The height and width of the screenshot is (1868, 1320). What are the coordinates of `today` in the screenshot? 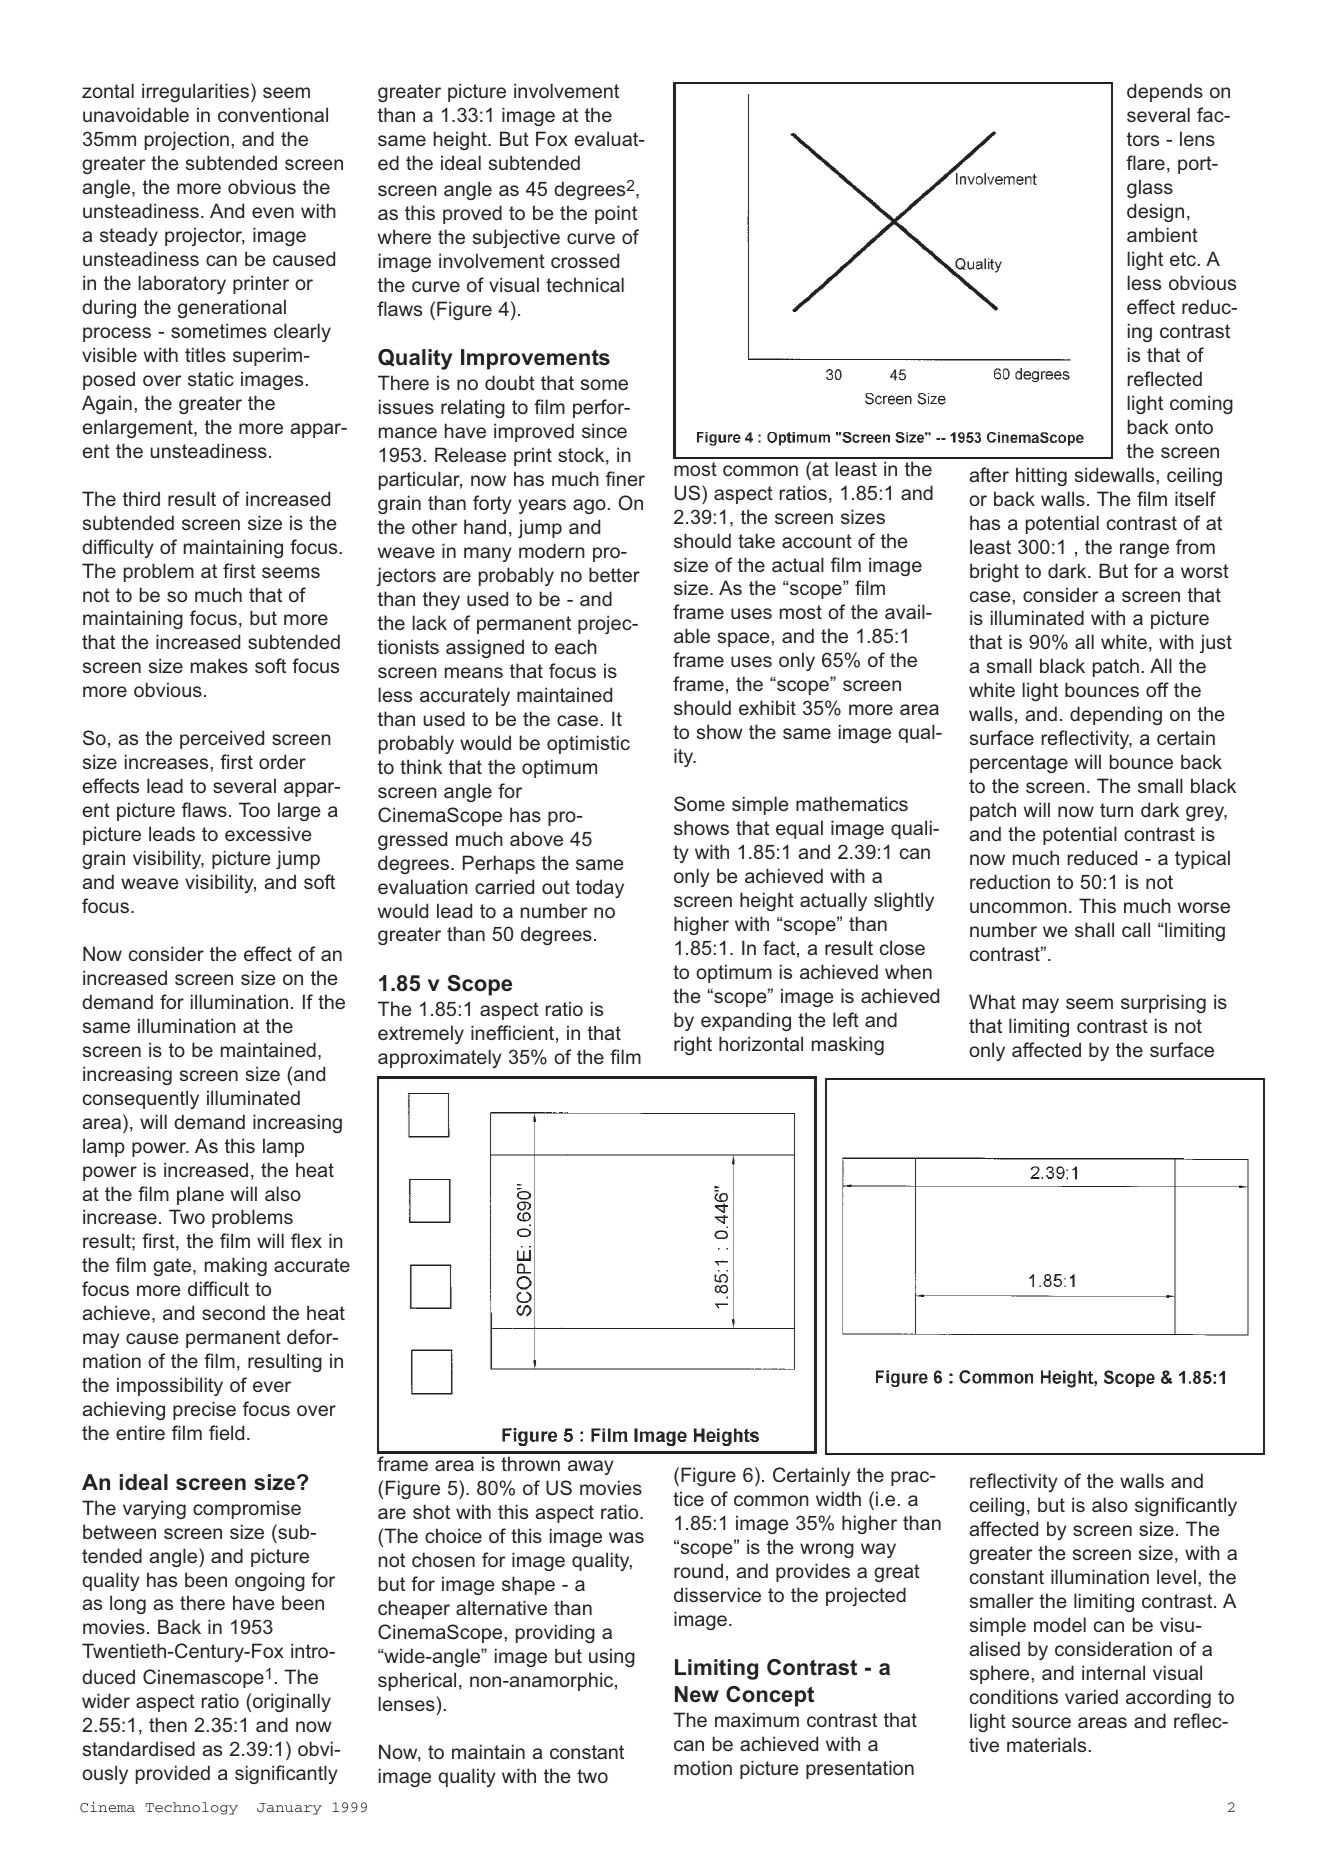 It's located at (600, 888).
